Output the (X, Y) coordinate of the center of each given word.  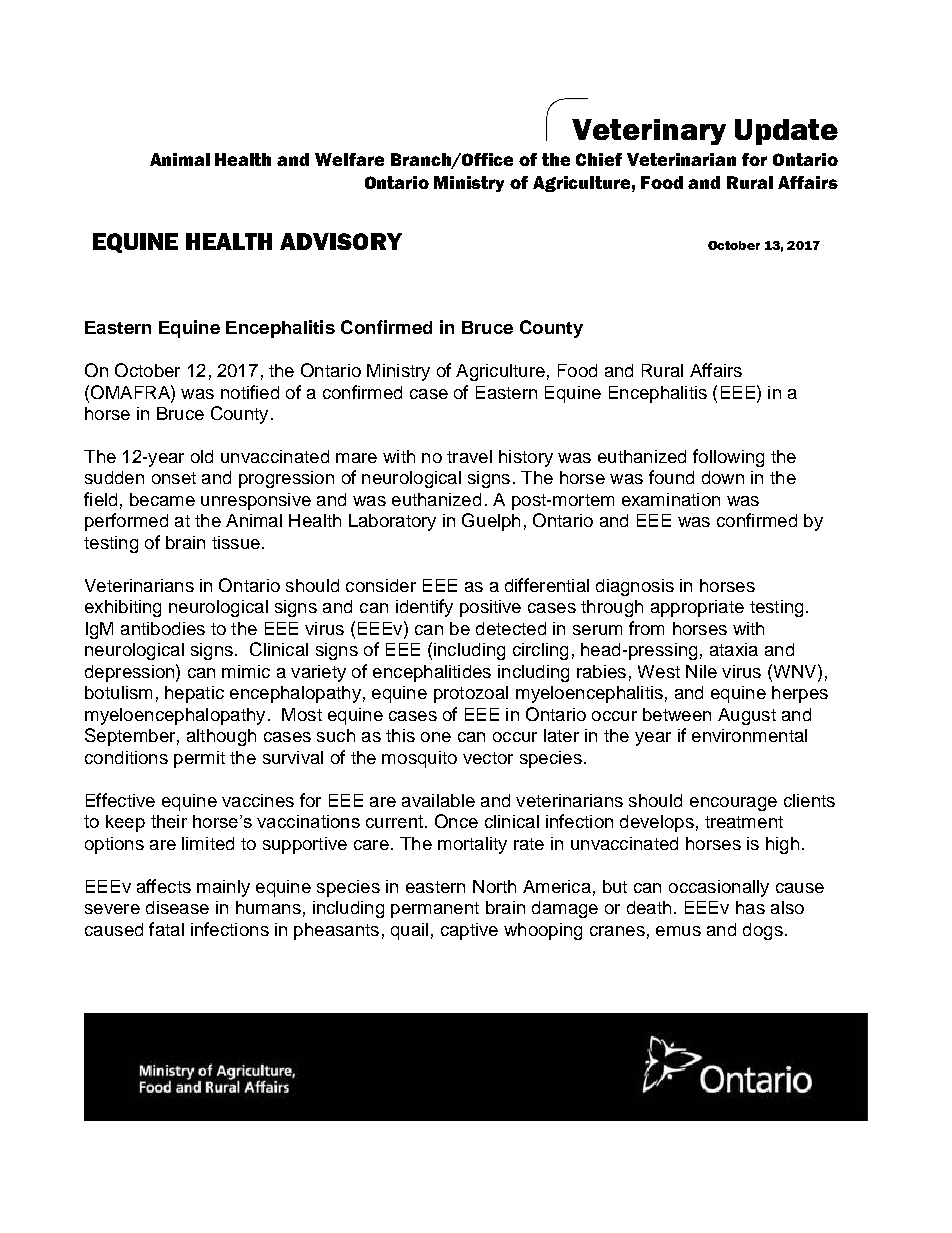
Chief (599, 159)
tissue (236, 542)
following (728, 458)
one (436, 737)
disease (177, 907)
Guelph (491, 522)
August (747, 716)
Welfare (349, 159)
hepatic (194, 694)
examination (671, 499)
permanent (435, 910)
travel (469, 456)
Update (786, 132)
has (750, 907)
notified (250, 392)
